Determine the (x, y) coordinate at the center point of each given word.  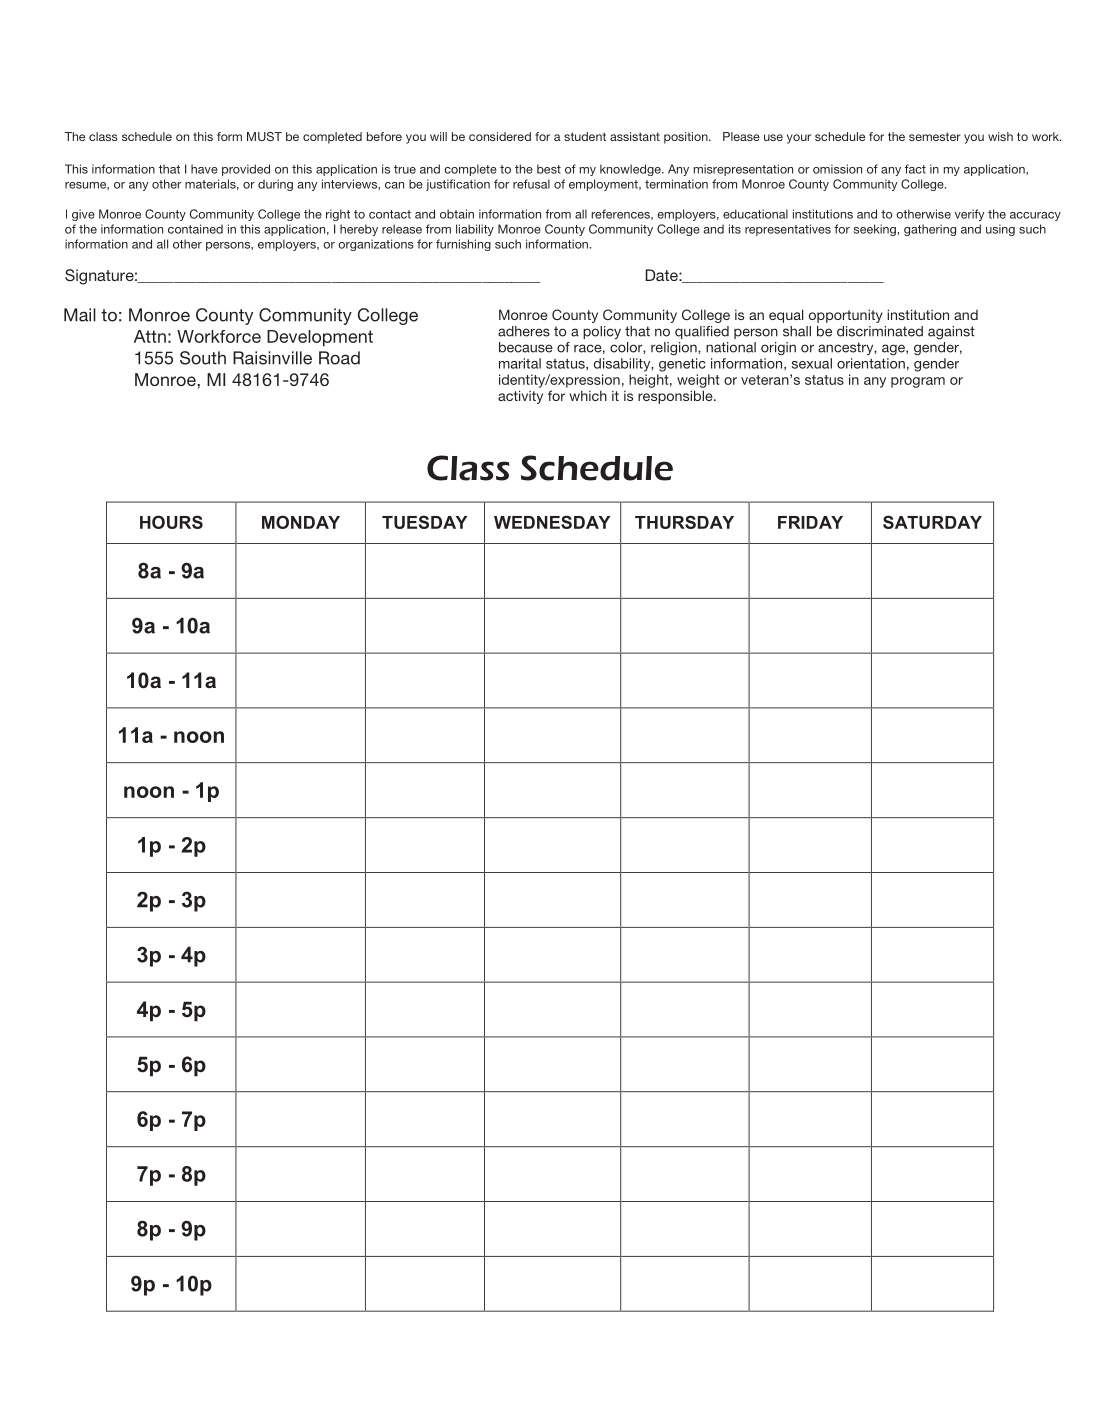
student (585, 136)
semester (935, 136)
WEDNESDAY (552, 522)
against (951, 333)
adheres (524, 331)
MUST (264, 136)
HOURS (171, 522)
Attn (150, 336)
